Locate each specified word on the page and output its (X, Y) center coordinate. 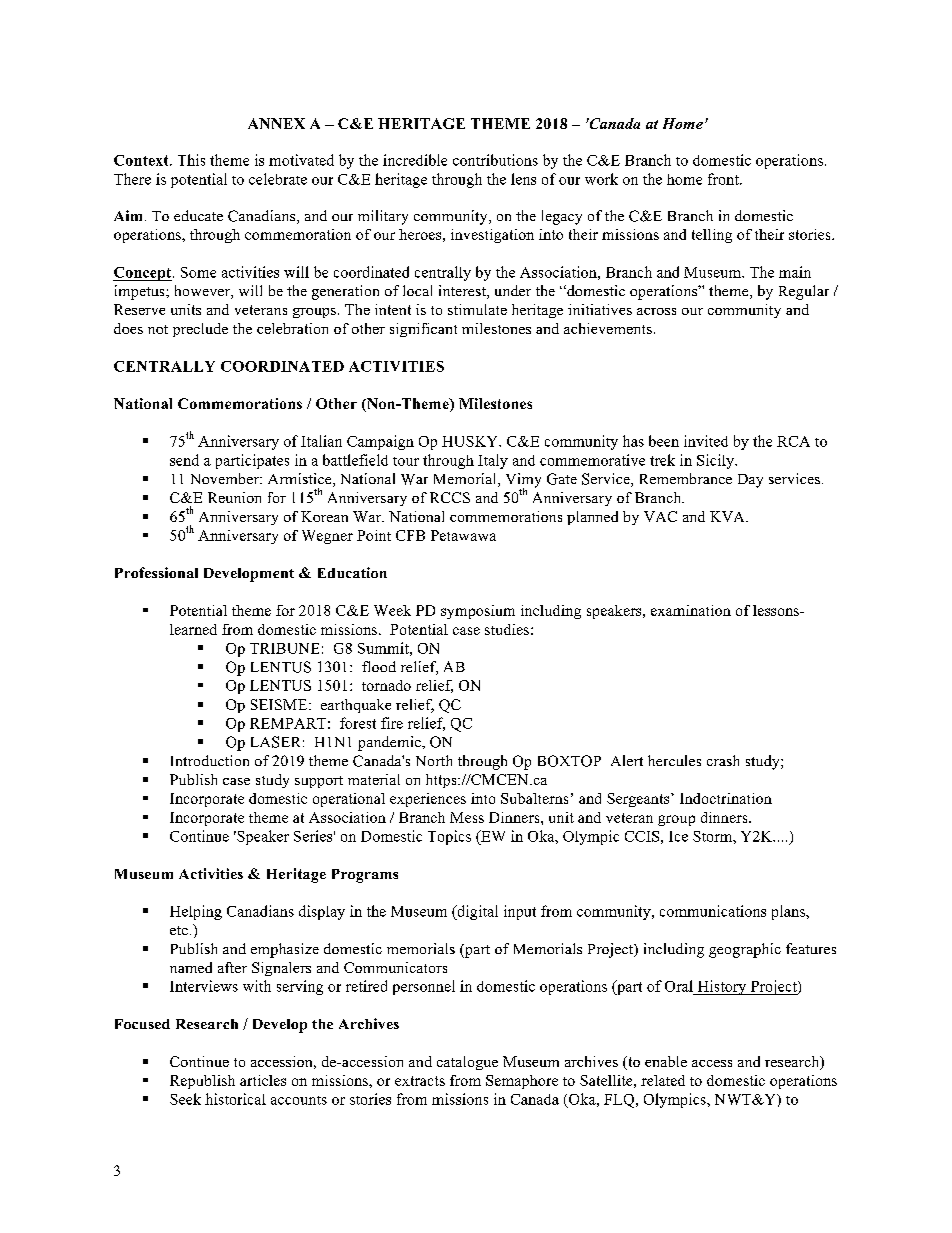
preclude (200, 330)
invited (706, 441)
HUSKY (471, 441)
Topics (449, 837)
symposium (478, 612)
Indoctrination (726, 798)
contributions (495, 160)
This (191, 160)
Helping (196, 912)
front (724, 179)
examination (691, 610)
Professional (156, 572)
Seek (185, 1099)
